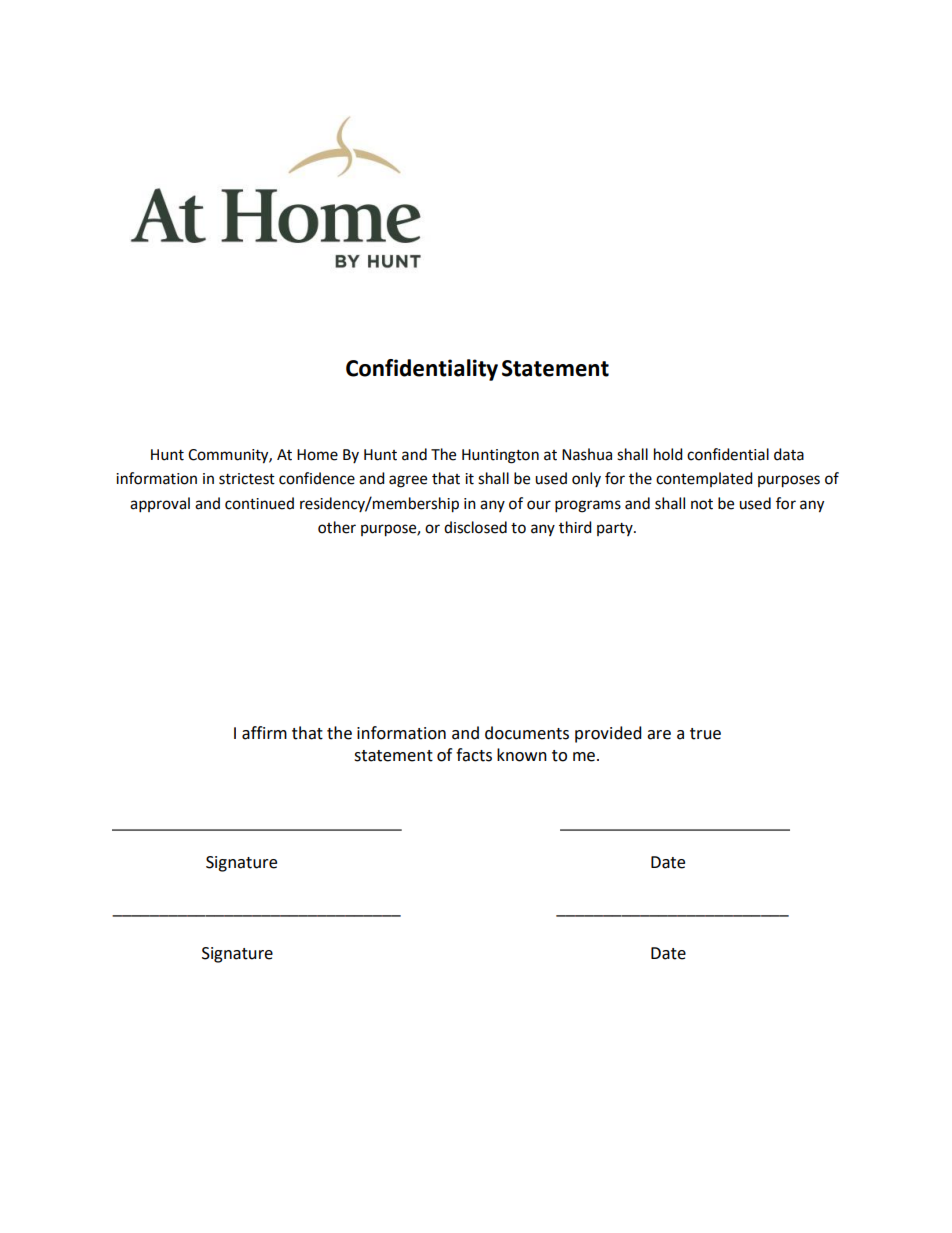 Image resolution: width=952 pixels, height=1233 pixels. Describe the element at coordinates (264, 733) in the document. I see `affirm` at that location.
